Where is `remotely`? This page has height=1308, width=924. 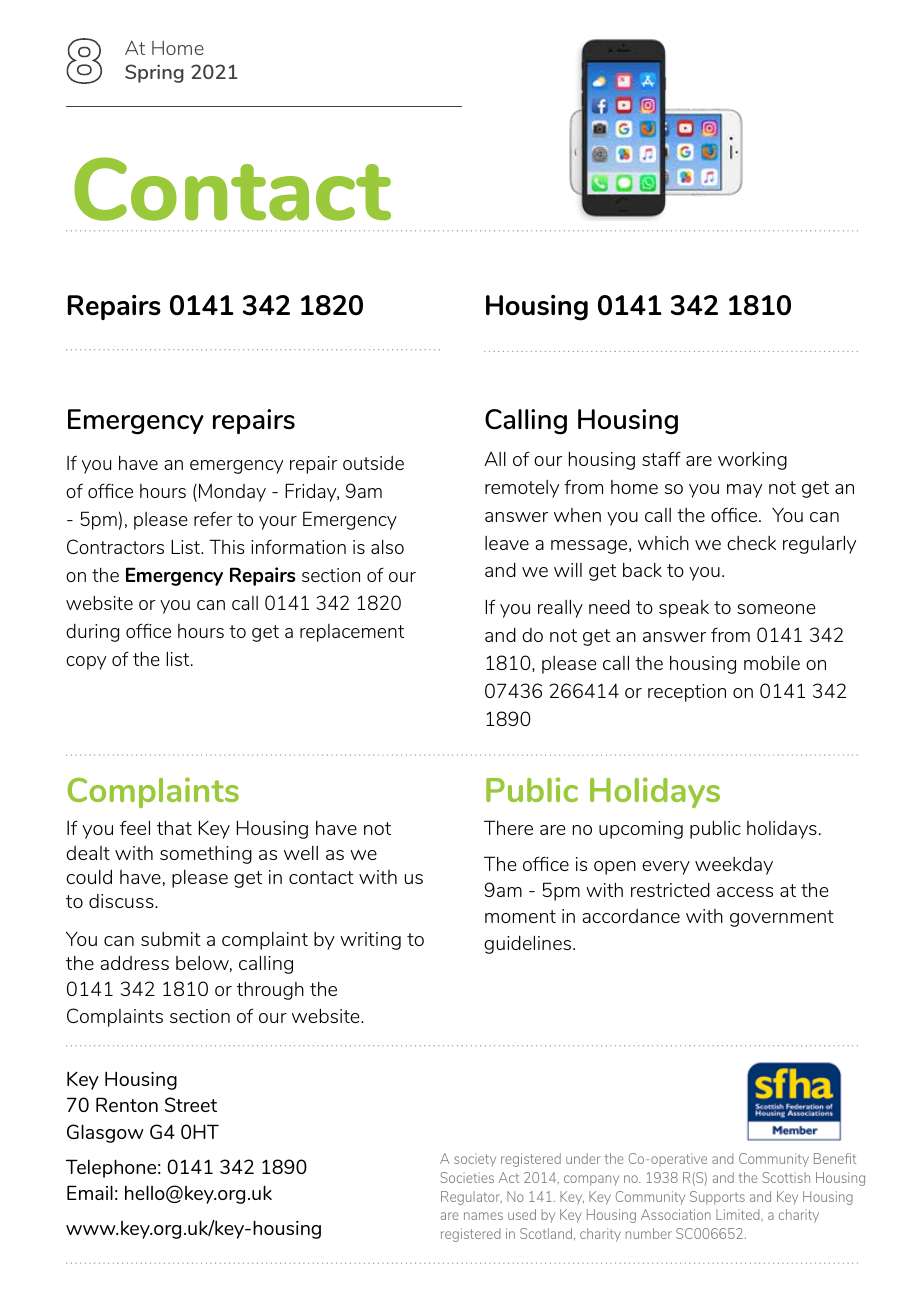
remotely is located at coordinates (522, 489).
